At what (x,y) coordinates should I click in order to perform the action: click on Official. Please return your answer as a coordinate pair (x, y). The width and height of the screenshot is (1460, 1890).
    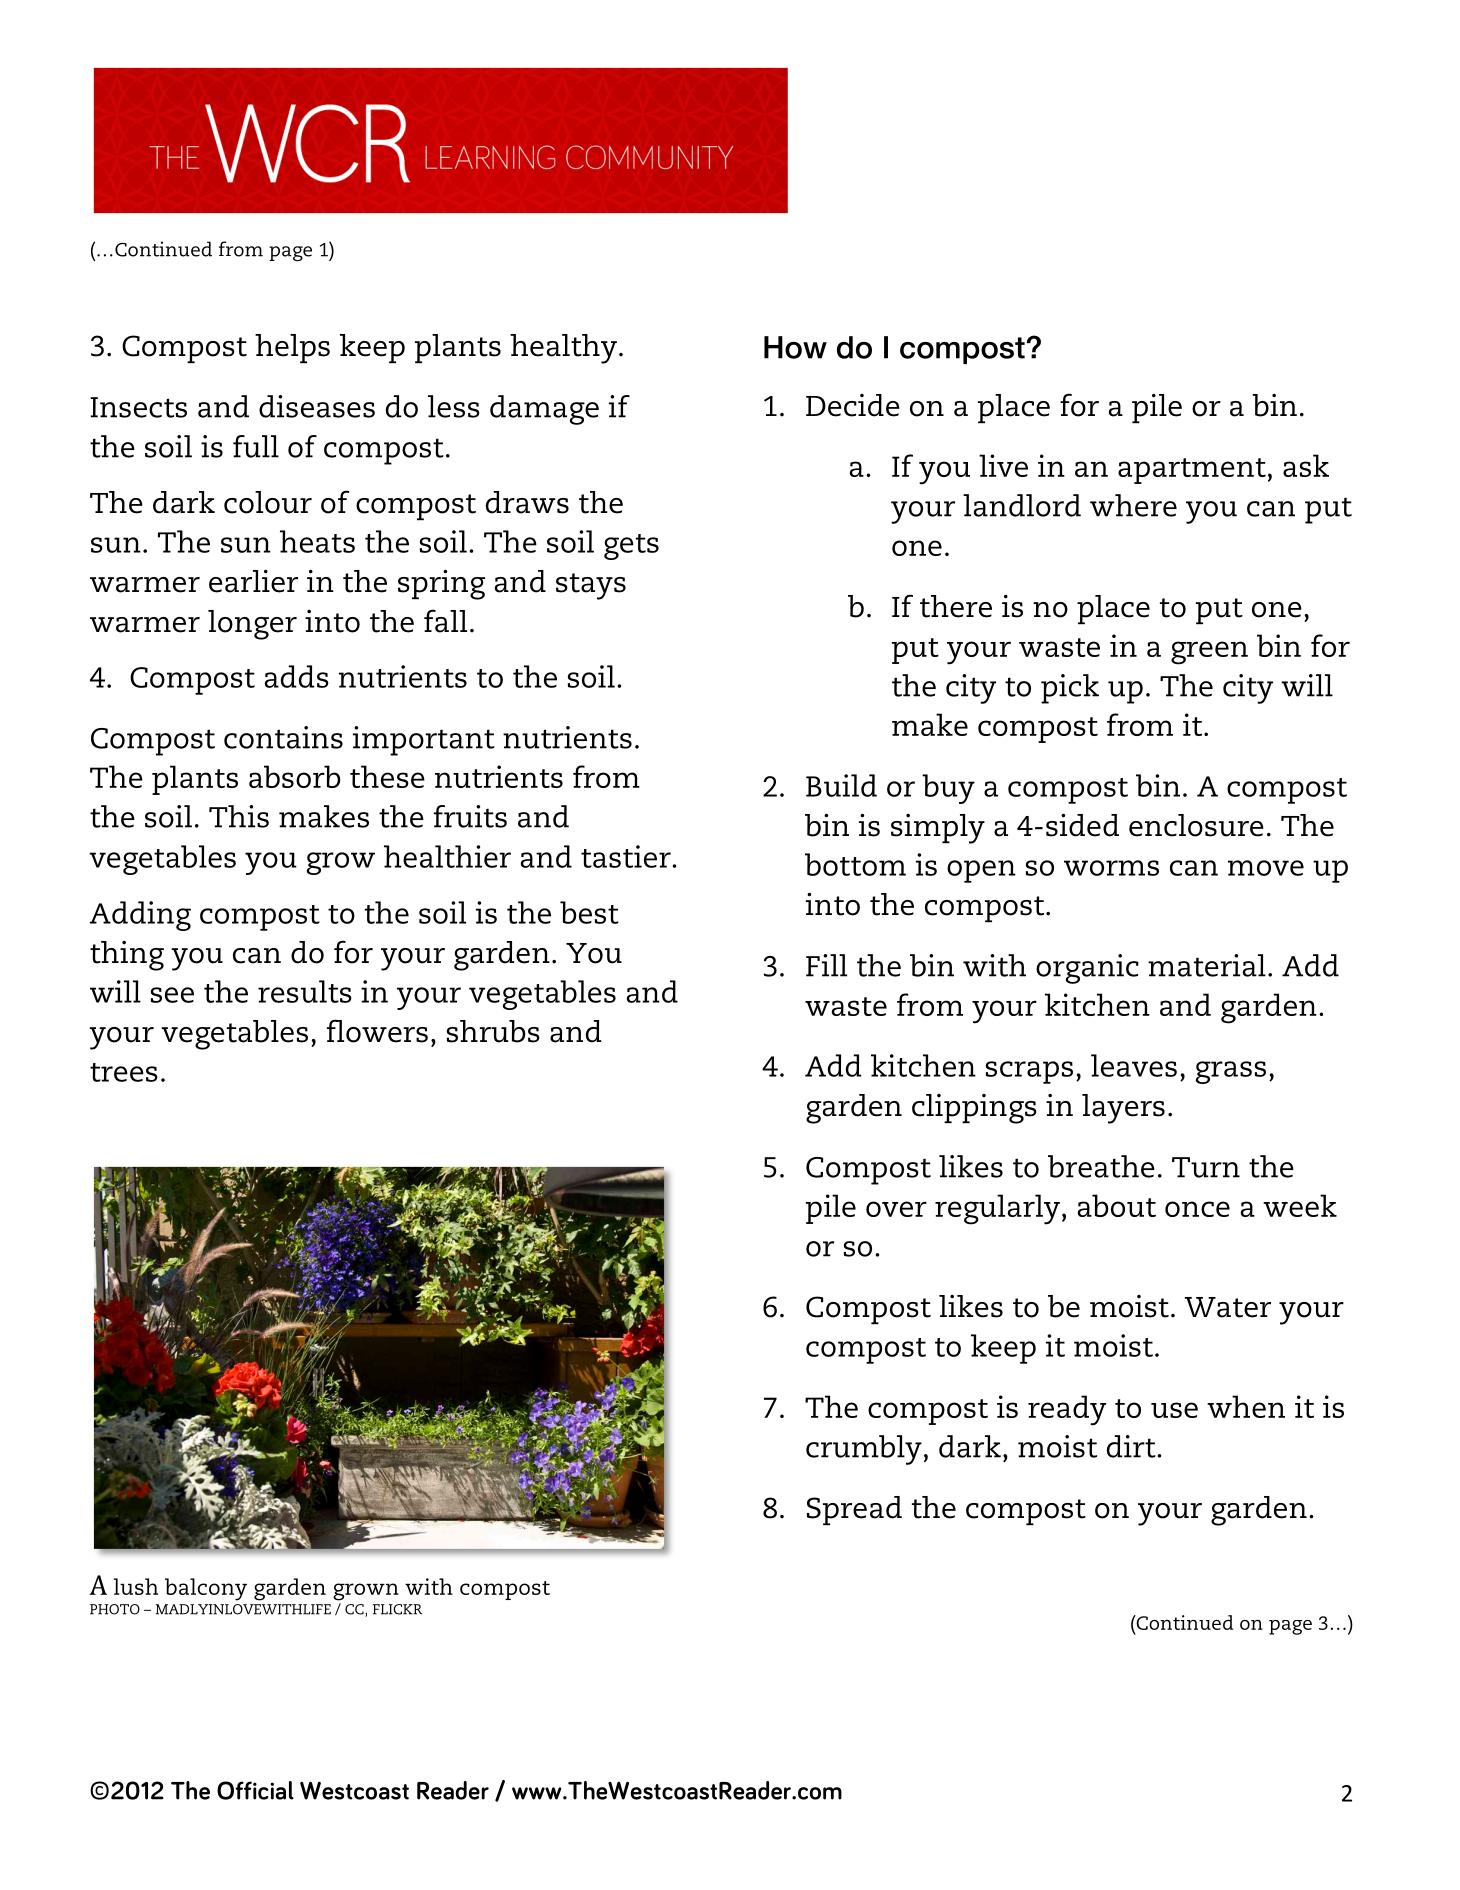
    Looking at the image, I should click on (255, 1790).
